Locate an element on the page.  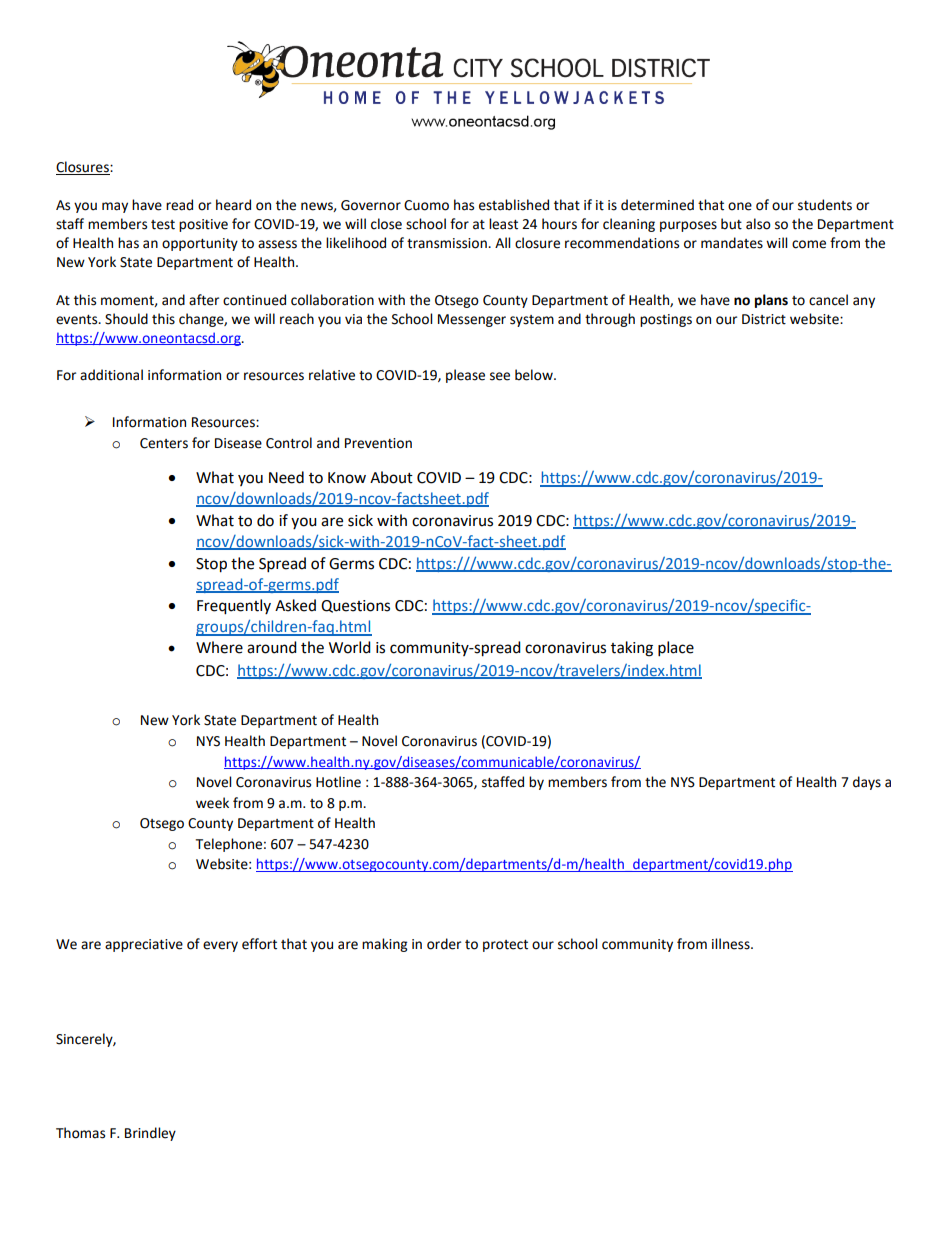
transmission is located at coordinates (448, 243).
